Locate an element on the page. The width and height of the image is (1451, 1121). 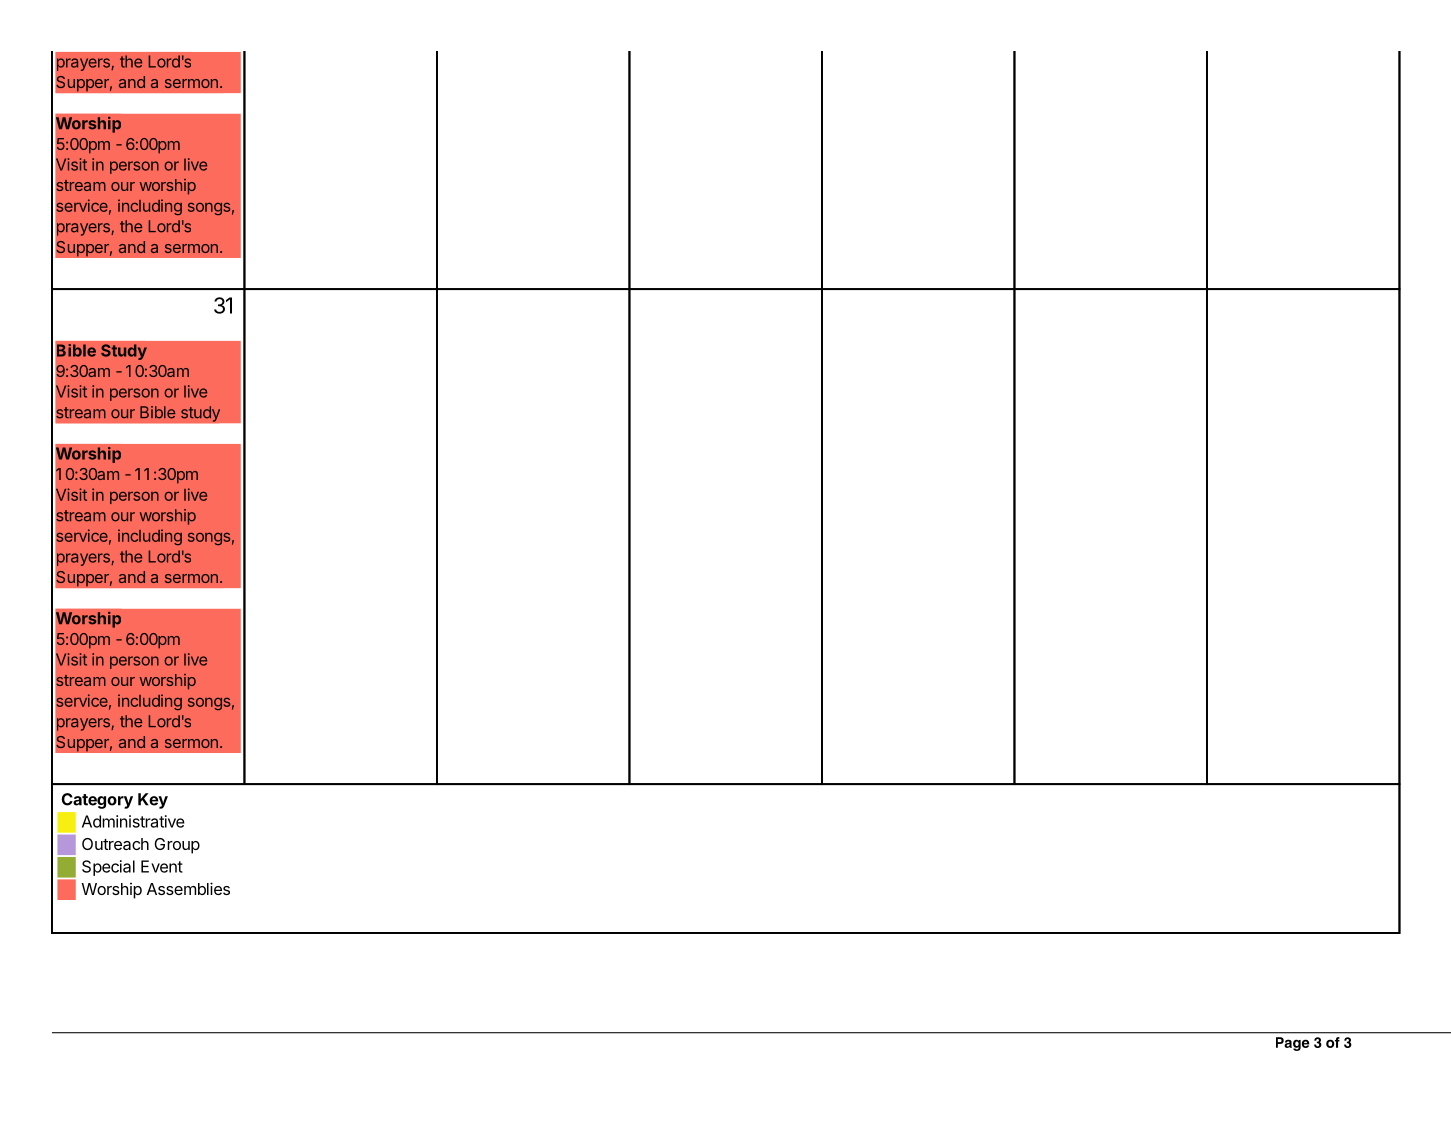
Group is located at coordinates (177, 846).
